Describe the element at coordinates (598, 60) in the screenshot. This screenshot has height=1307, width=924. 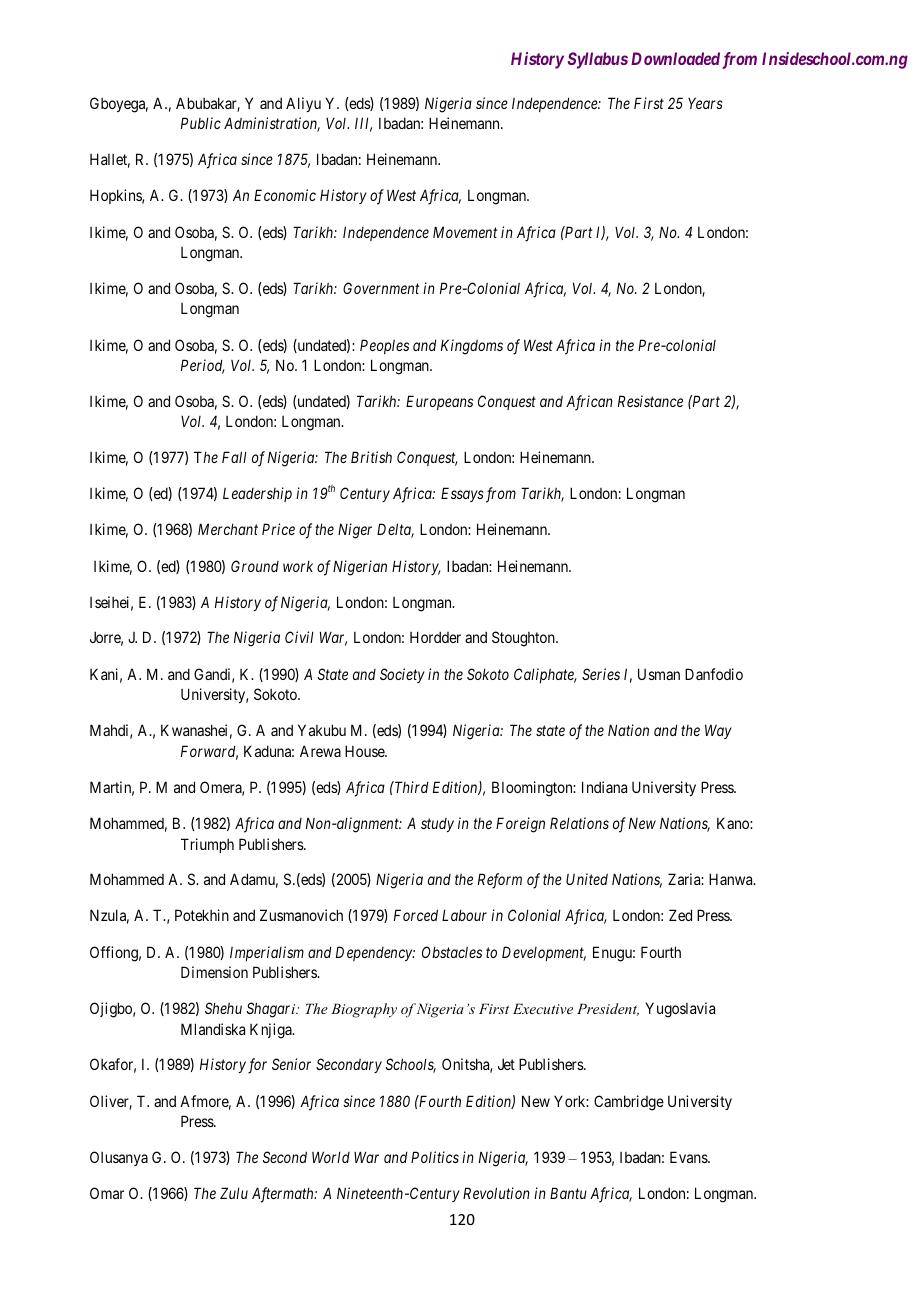
I see `Syllabus` at that location.
